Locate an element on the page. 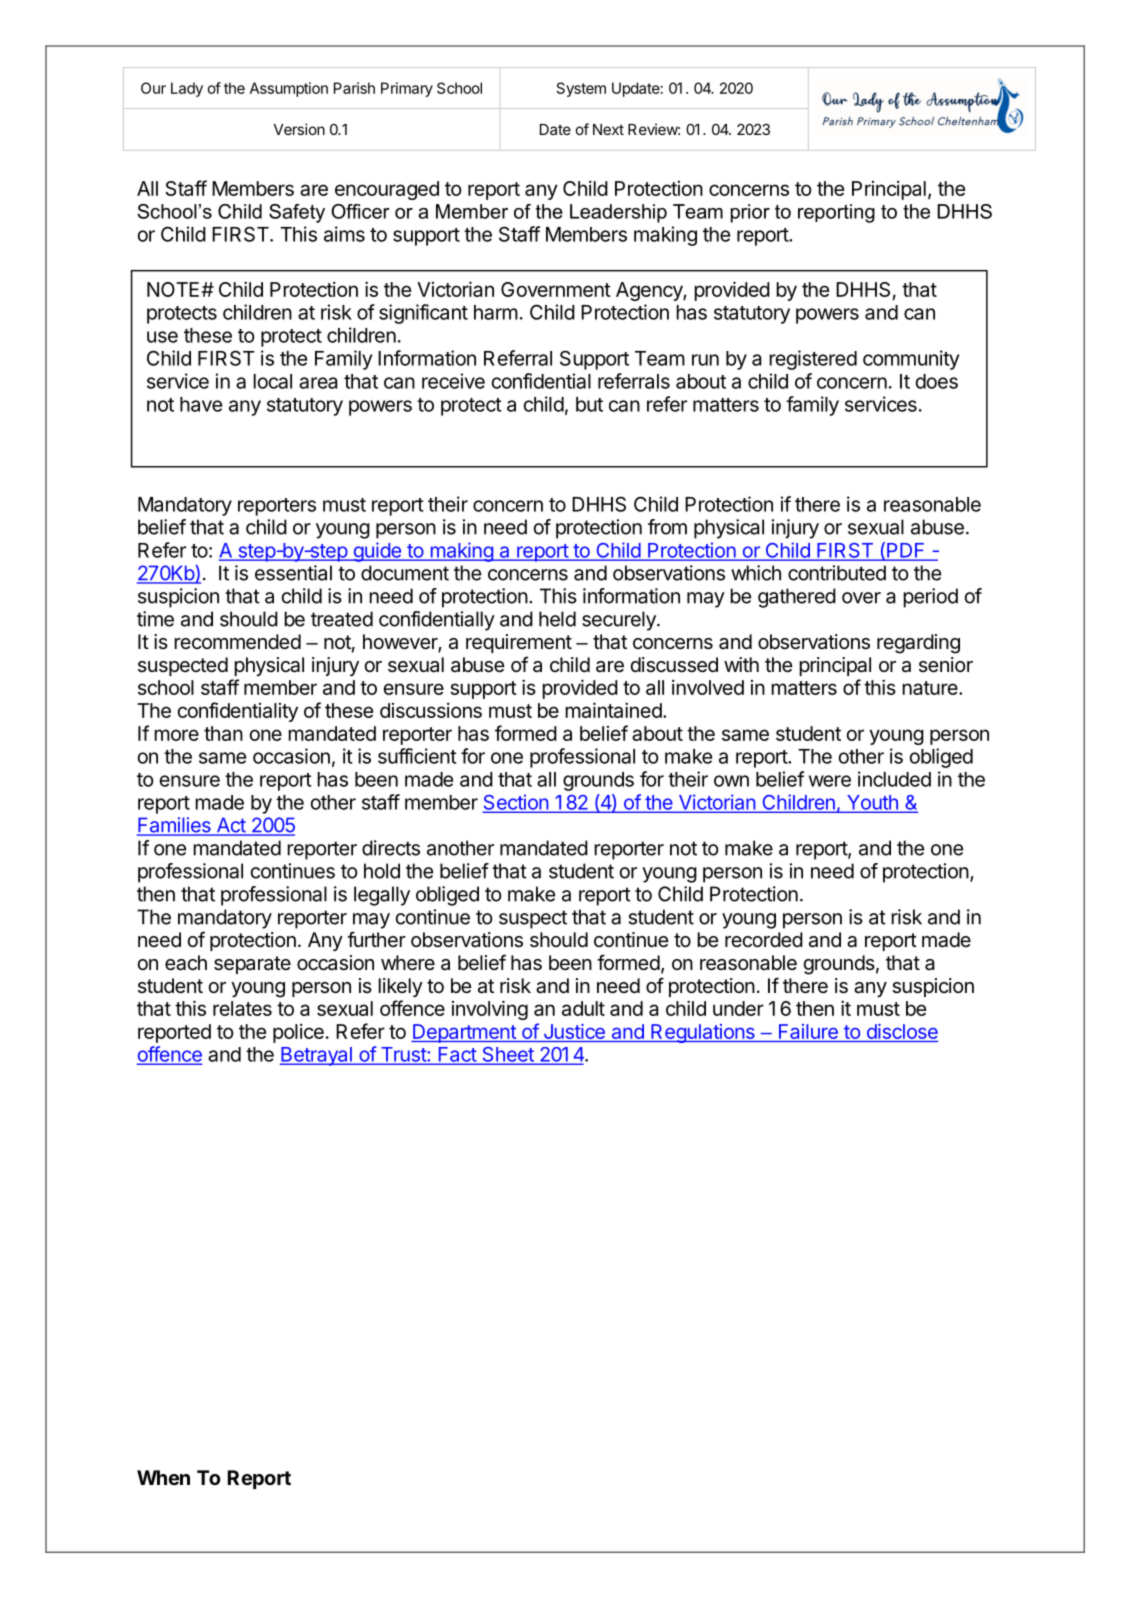  prior is located at coordinates (750, 213).
